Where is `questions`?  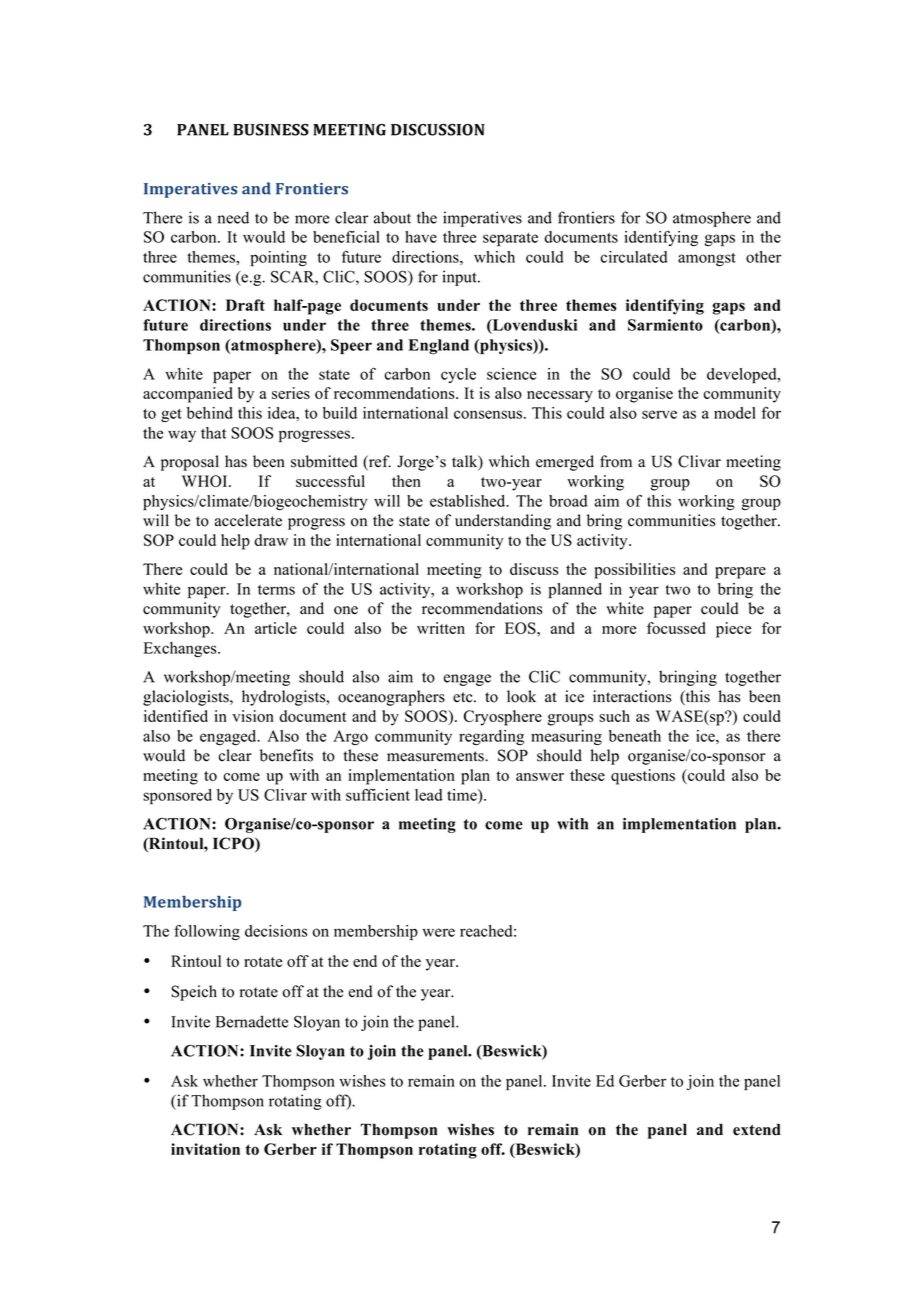 questions is located at coordinates (643, 777).
